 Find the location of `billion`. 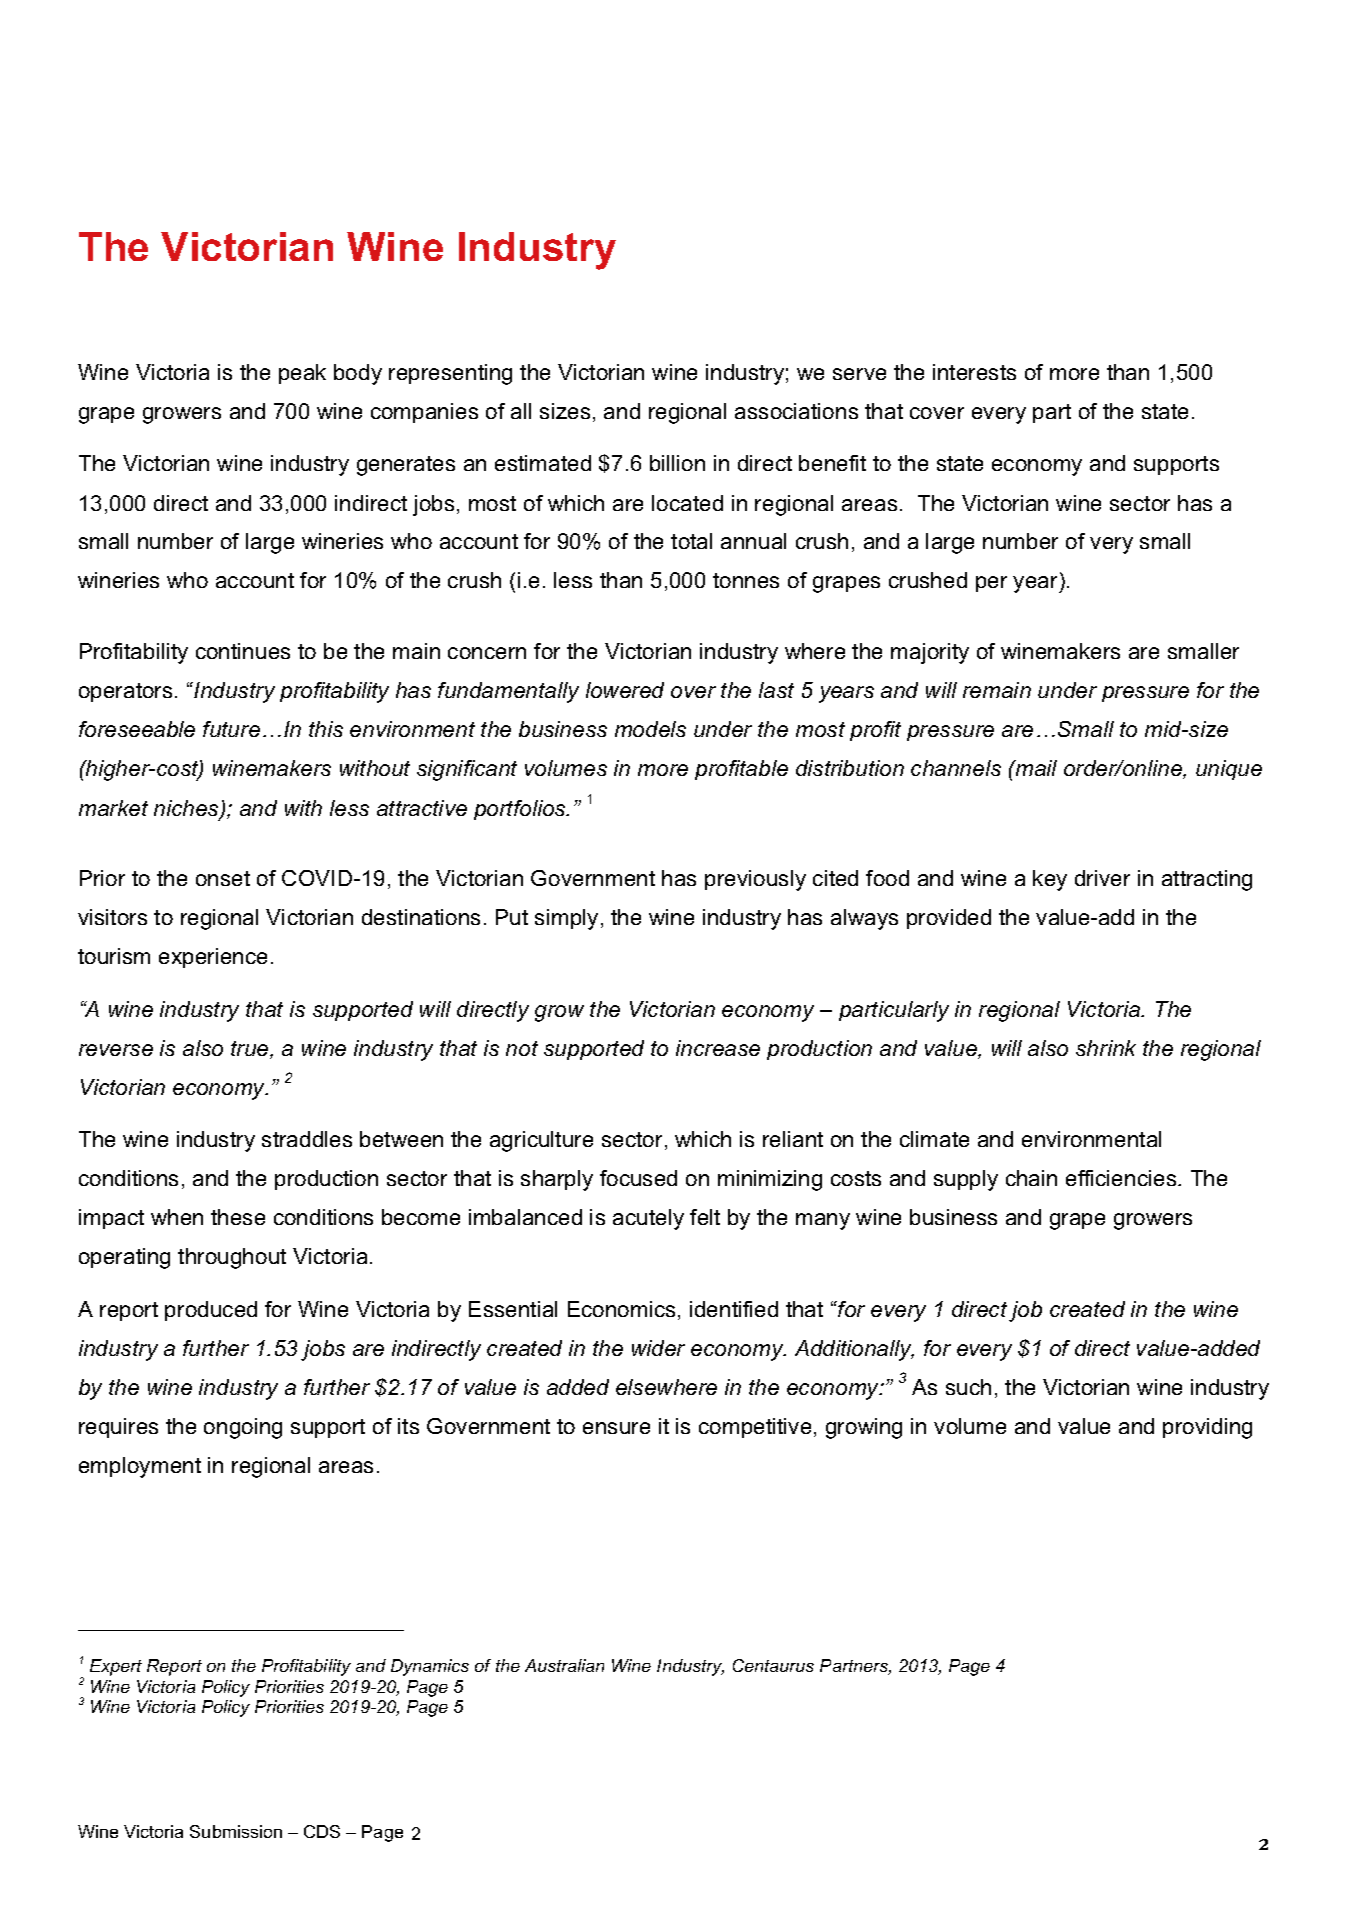

billion is located at coordinates (677, 463).
